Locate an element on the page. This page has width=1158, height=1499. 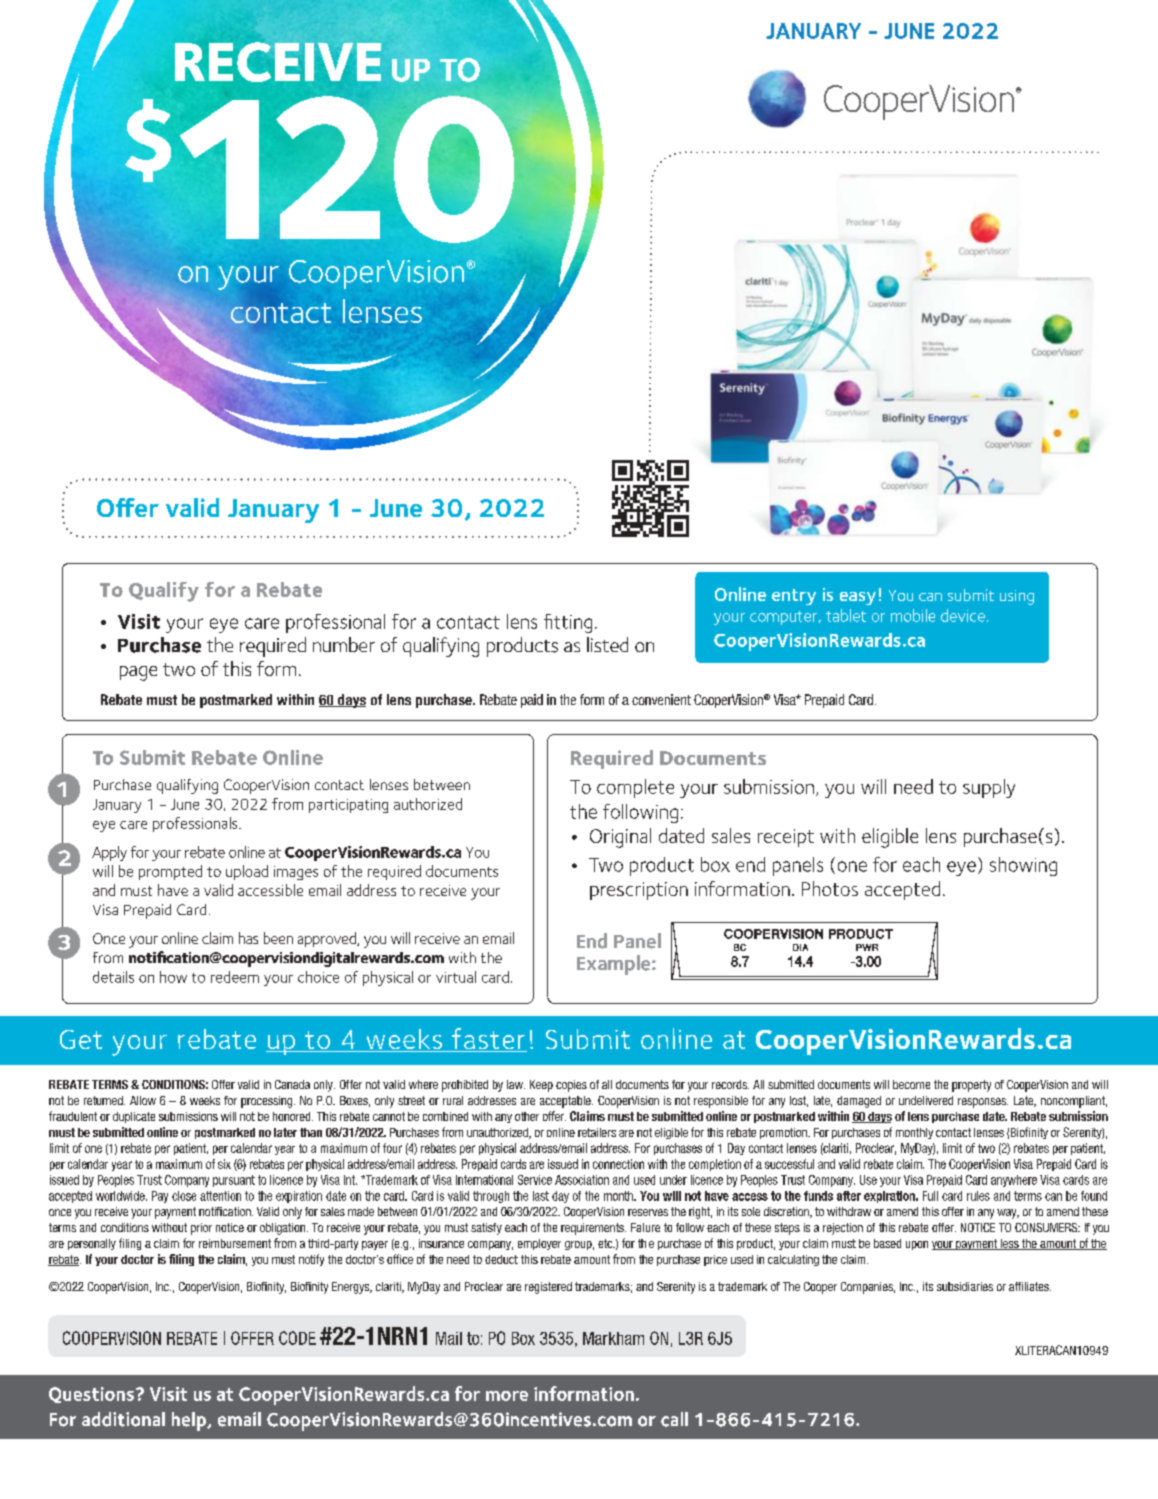
responses is located at coordinates (983, 1103).
